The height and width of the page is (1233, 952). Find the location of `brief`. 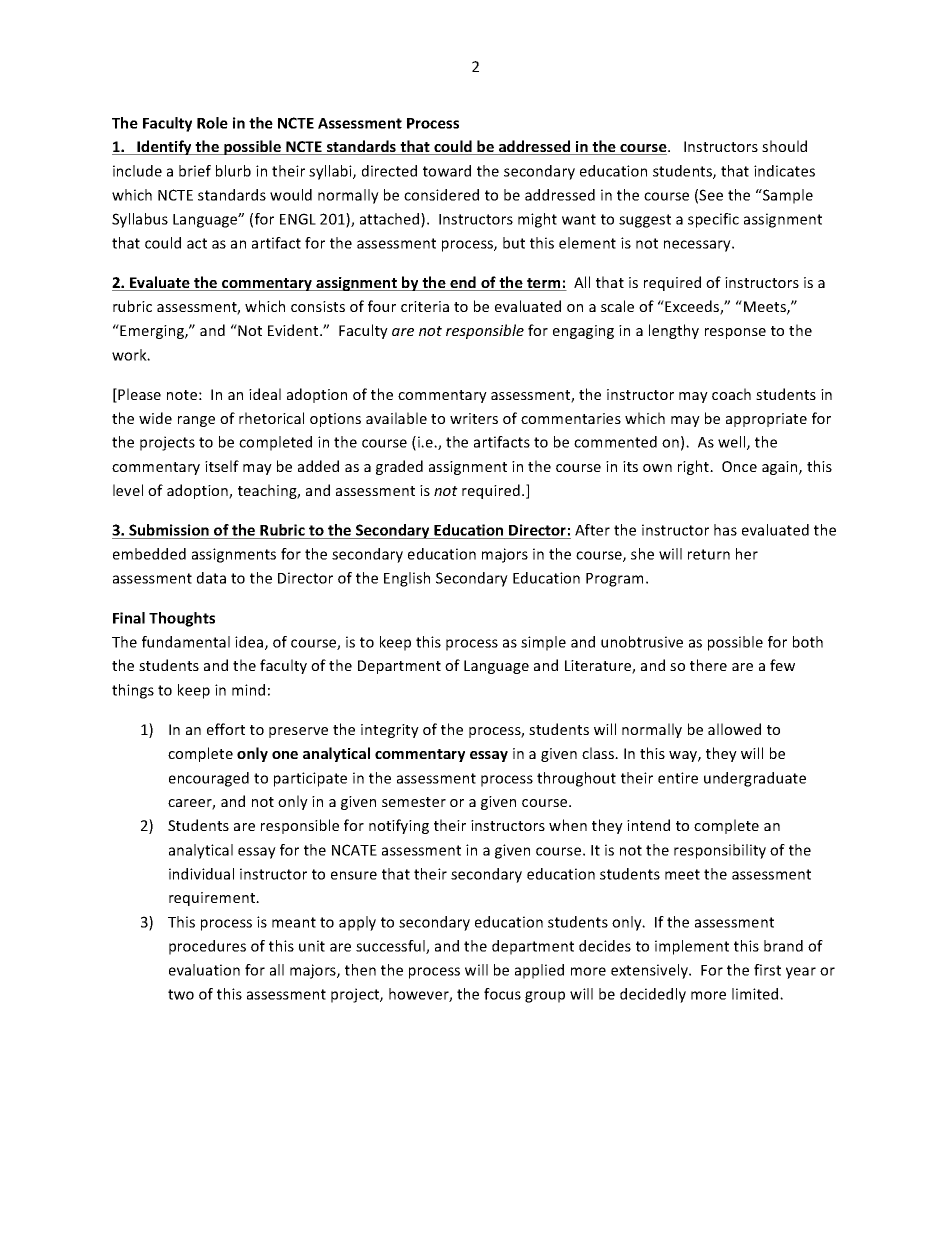

brief is located at coordinates (195, 171).
